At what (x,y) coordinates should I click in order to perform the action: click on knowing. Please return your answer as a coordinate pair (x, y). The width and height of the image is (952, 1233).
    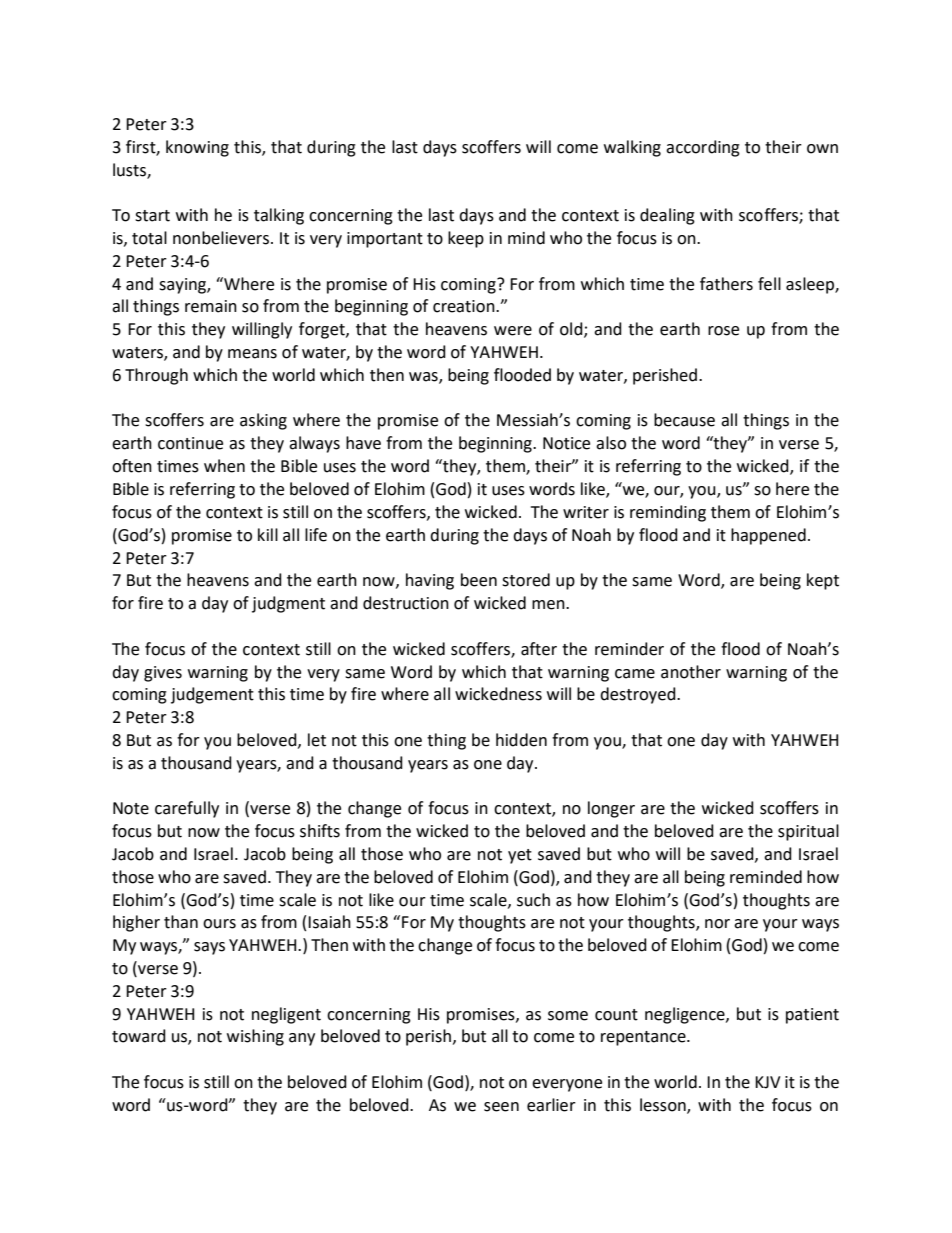
    Looking at the image, I should click on (197, 148).
